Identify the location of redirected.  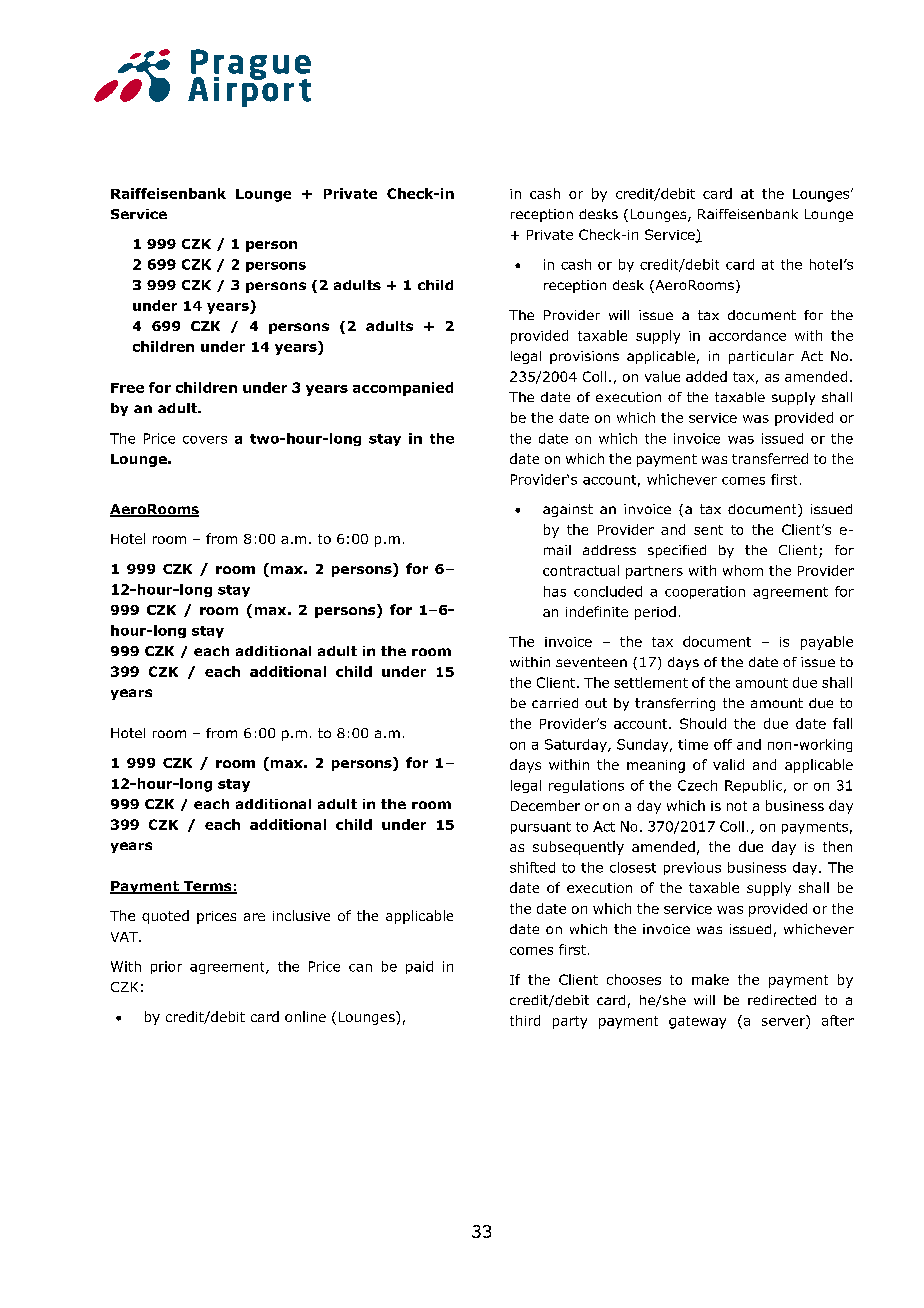
(782, 1000).
